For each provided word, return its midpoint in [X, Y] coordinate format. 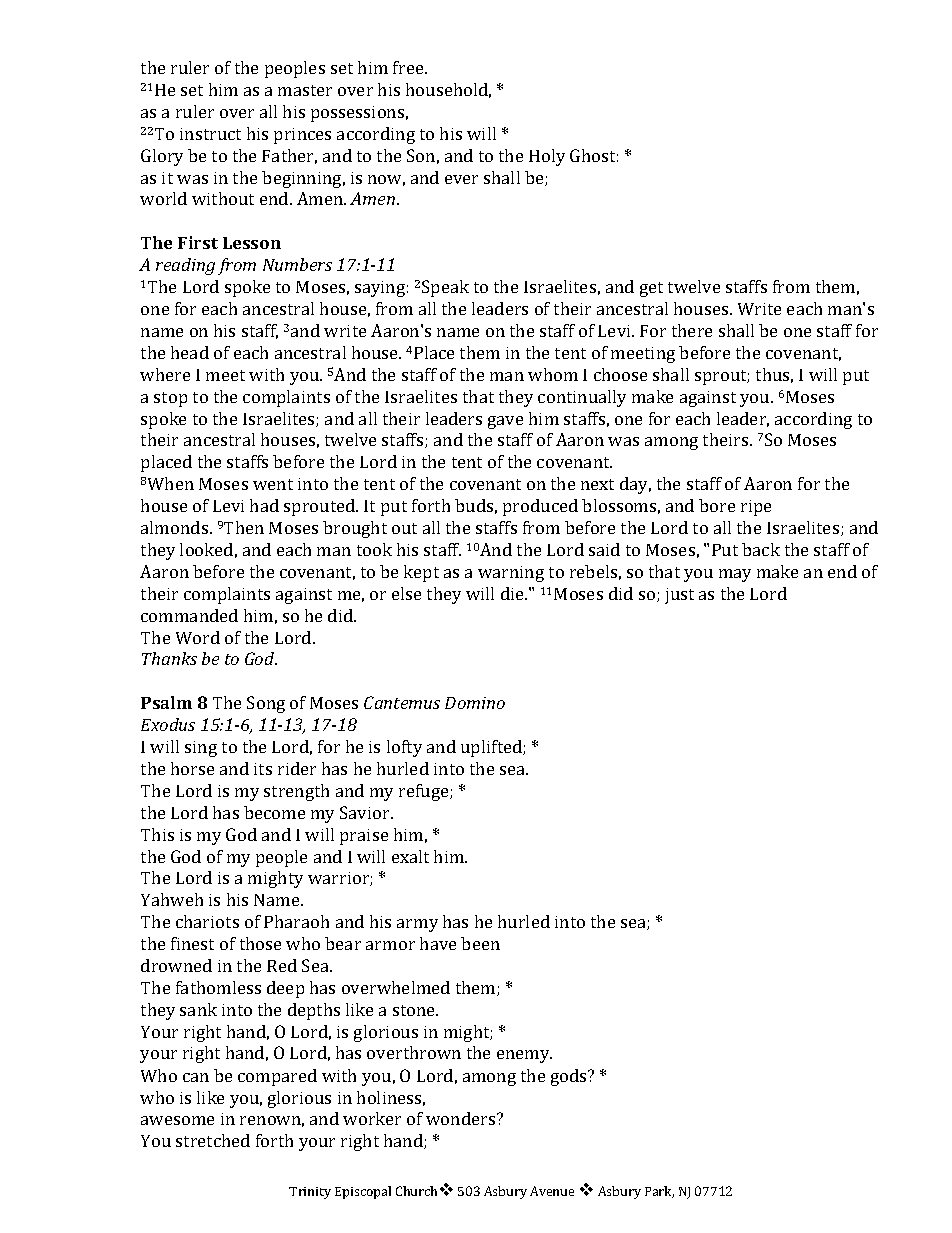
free [409, 67]
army [417, 925]
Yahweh [172, 899]
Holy [547, 157]
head [190, 352]
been [480, 943]
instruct [210, 134]
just [679, 596]
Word [198, 637]
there [692, 330]
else [406, 593]
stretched [213, 1140]
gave [505, 422]
